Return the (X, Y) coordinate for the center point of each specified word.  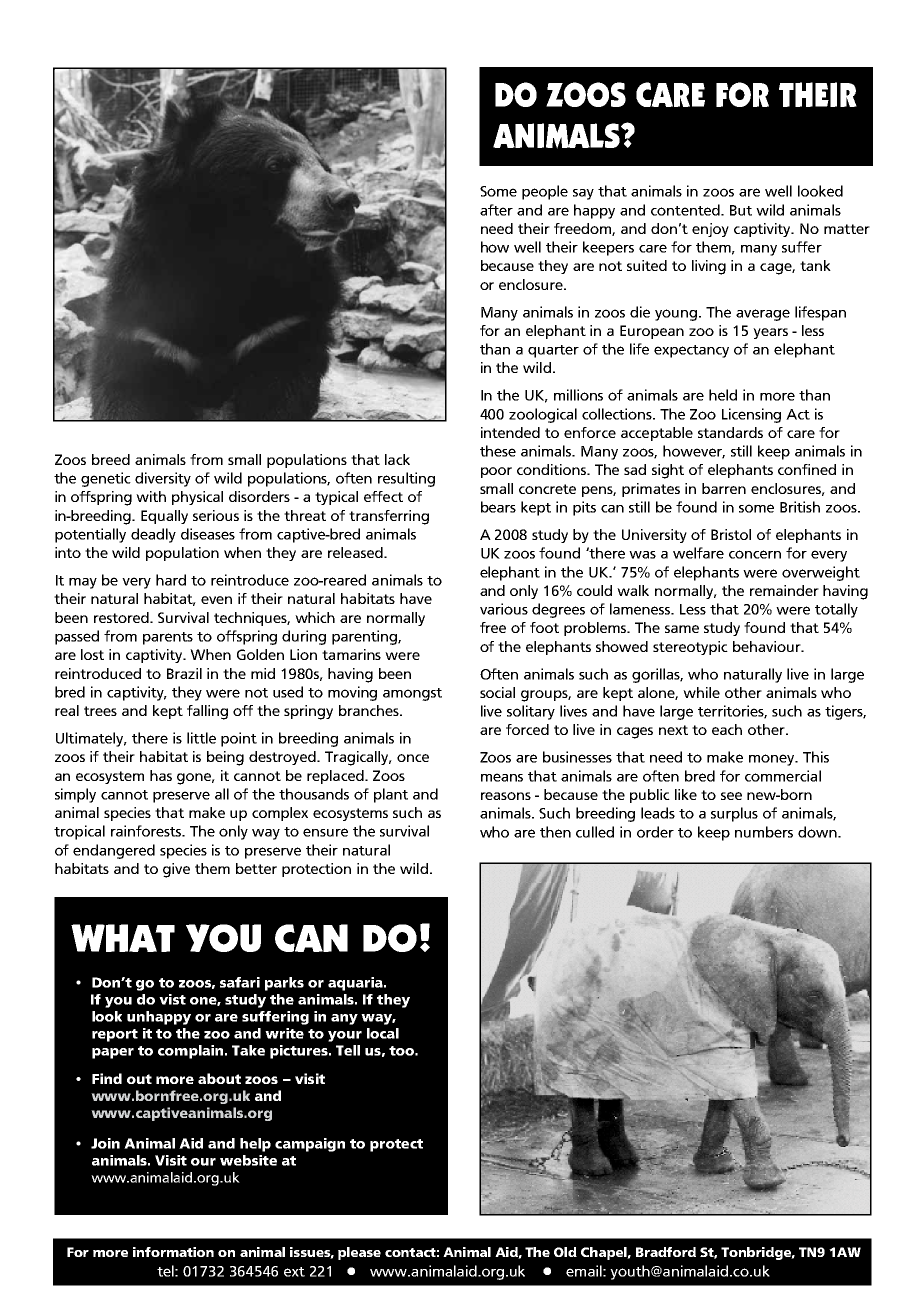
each (727, 729)
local (383, 1033)
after (496, 210)
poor (496, 472)
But (741, 210)
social (497, 692)
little (201, 738)
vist (172, 999)
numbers (764, 832)
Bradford (666, 1252)
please (359, 1253)
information (173, 1252)
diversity (163, 479)
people (545, 192)
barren (724, 488)
